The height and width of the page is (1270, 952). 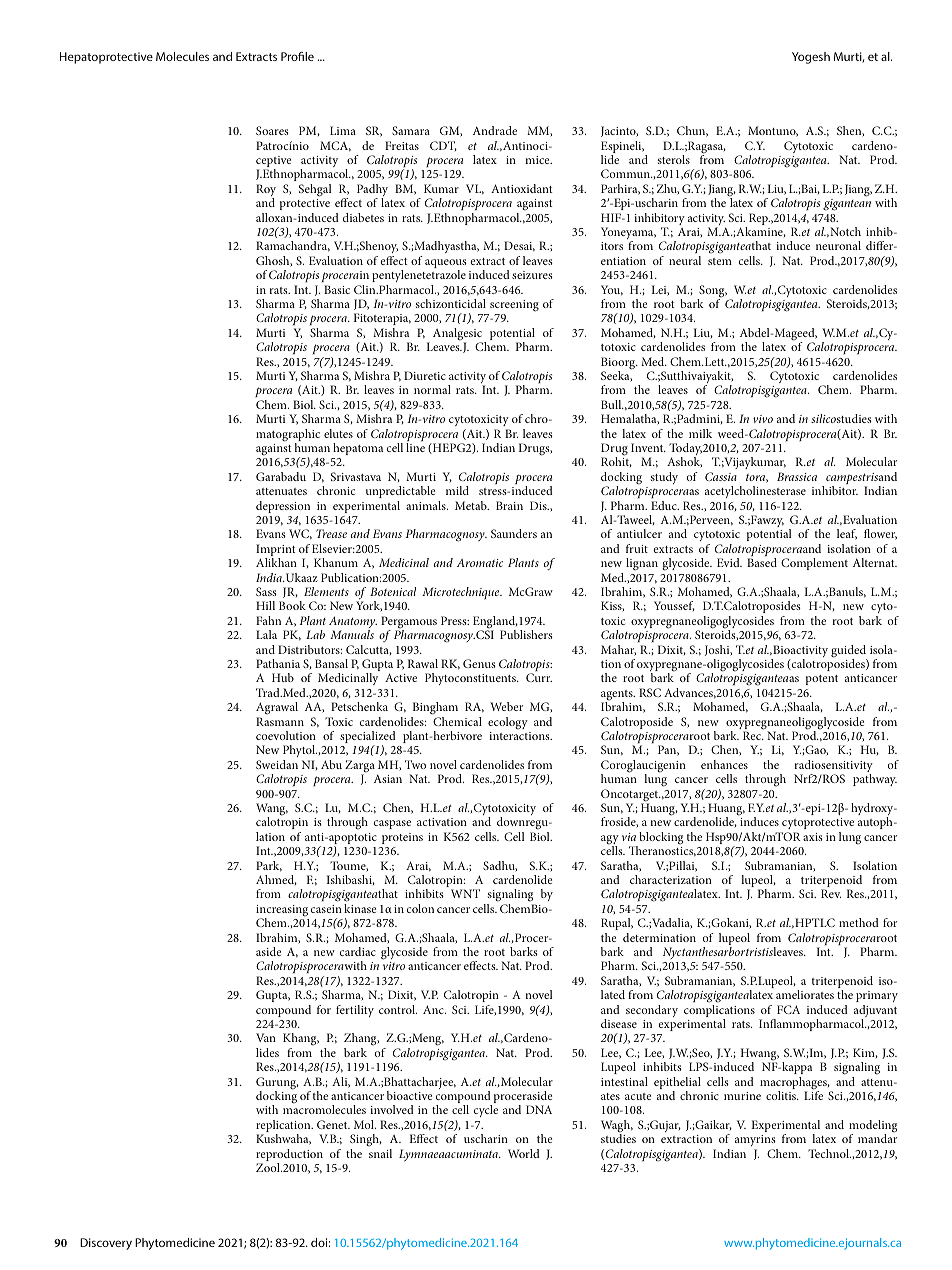 I want to click on Soares, so click(x=272, y=130).
